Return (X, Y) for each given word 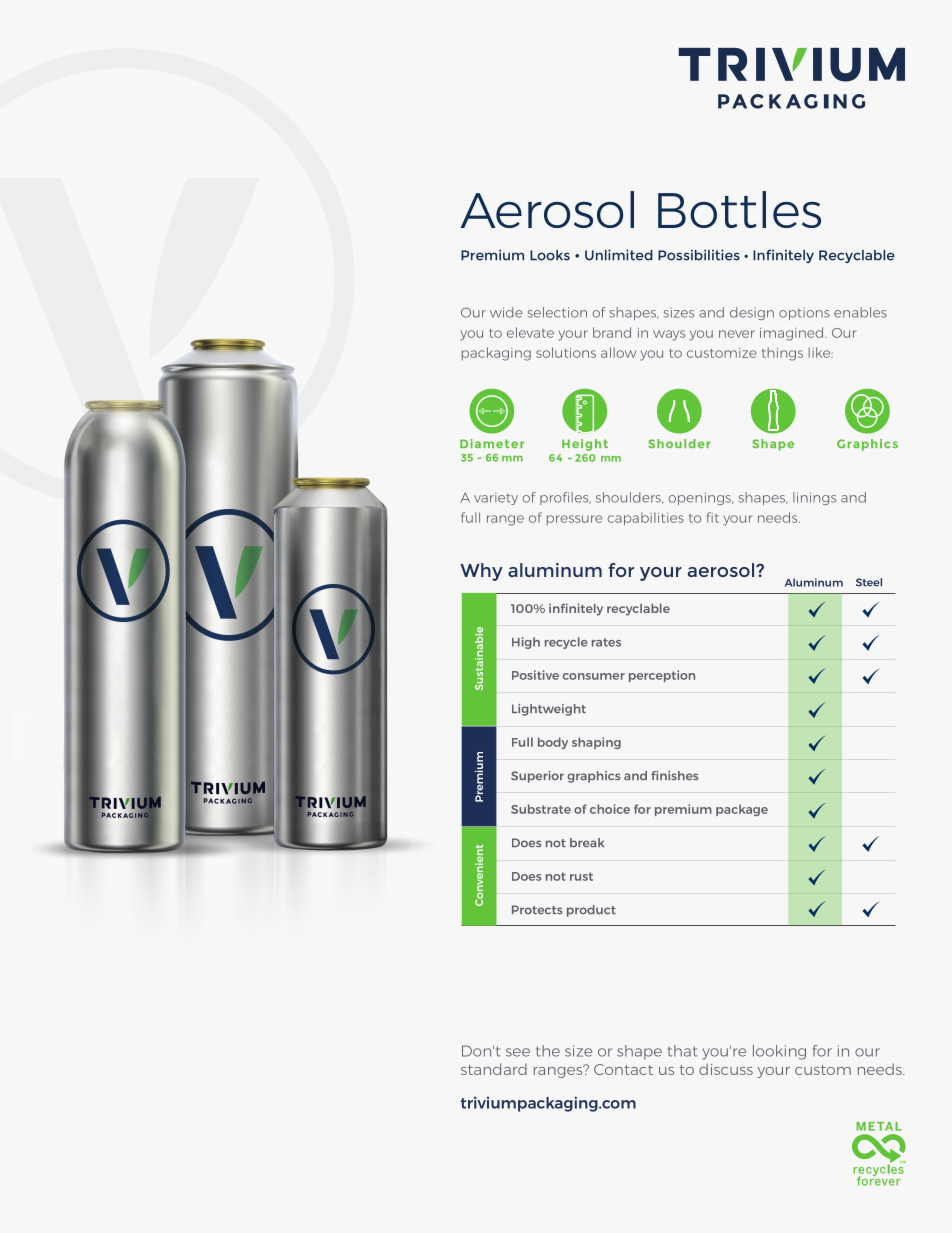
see (518, 1052)
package (742, 810)
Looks (550, 255)
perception (662, 676)
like (821, 352)
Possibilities (699, 255)
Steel (869, 582)
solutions (566, 352)
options (804, 313)
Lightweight (549, 710)
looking (779, 1052)
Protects (537, 909)
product (591, 911)
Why (481, 572)
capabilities (645, 519)
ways (669, 335)
